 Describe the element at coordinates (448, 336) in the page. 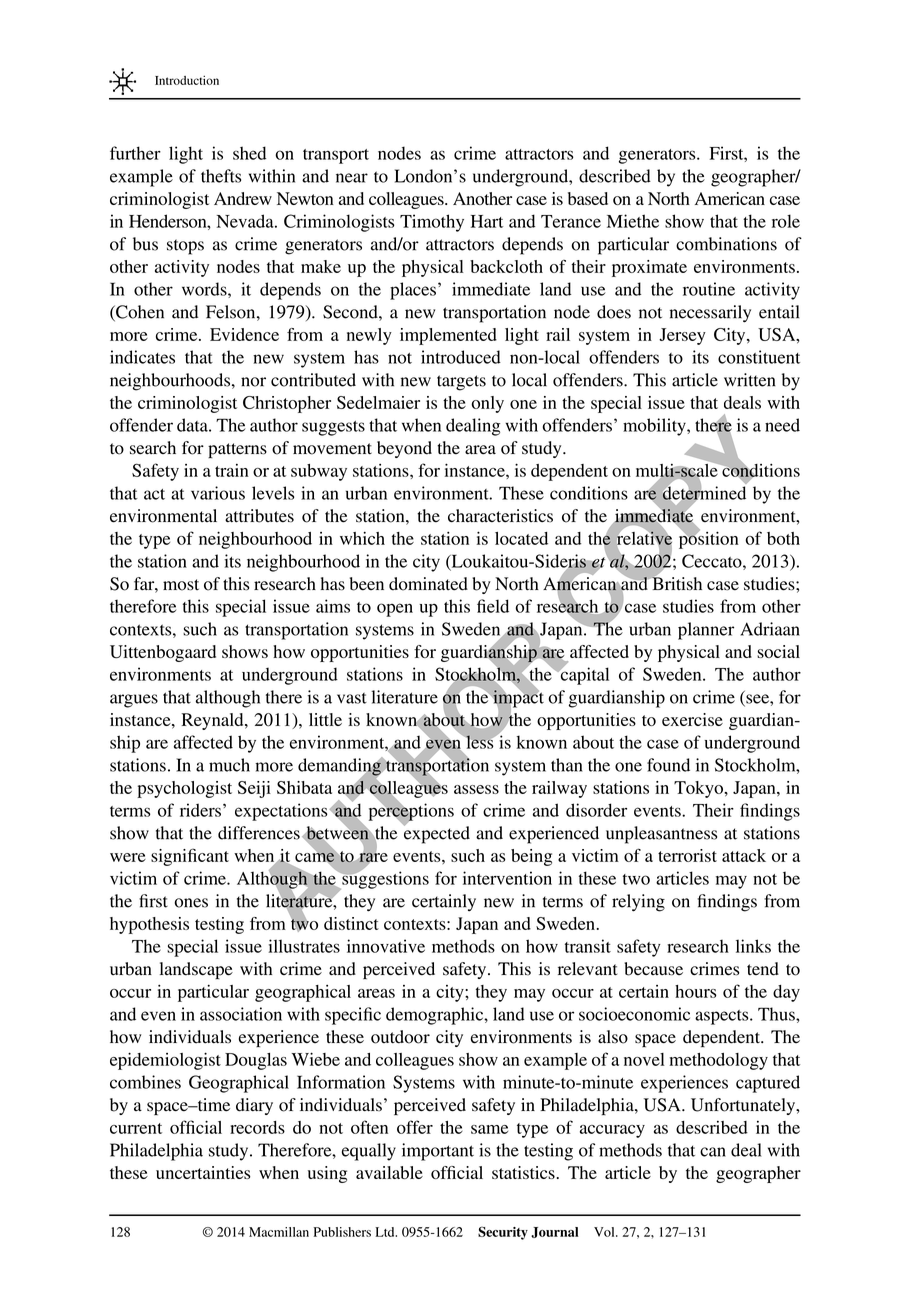

I see `implemented` at that location.
